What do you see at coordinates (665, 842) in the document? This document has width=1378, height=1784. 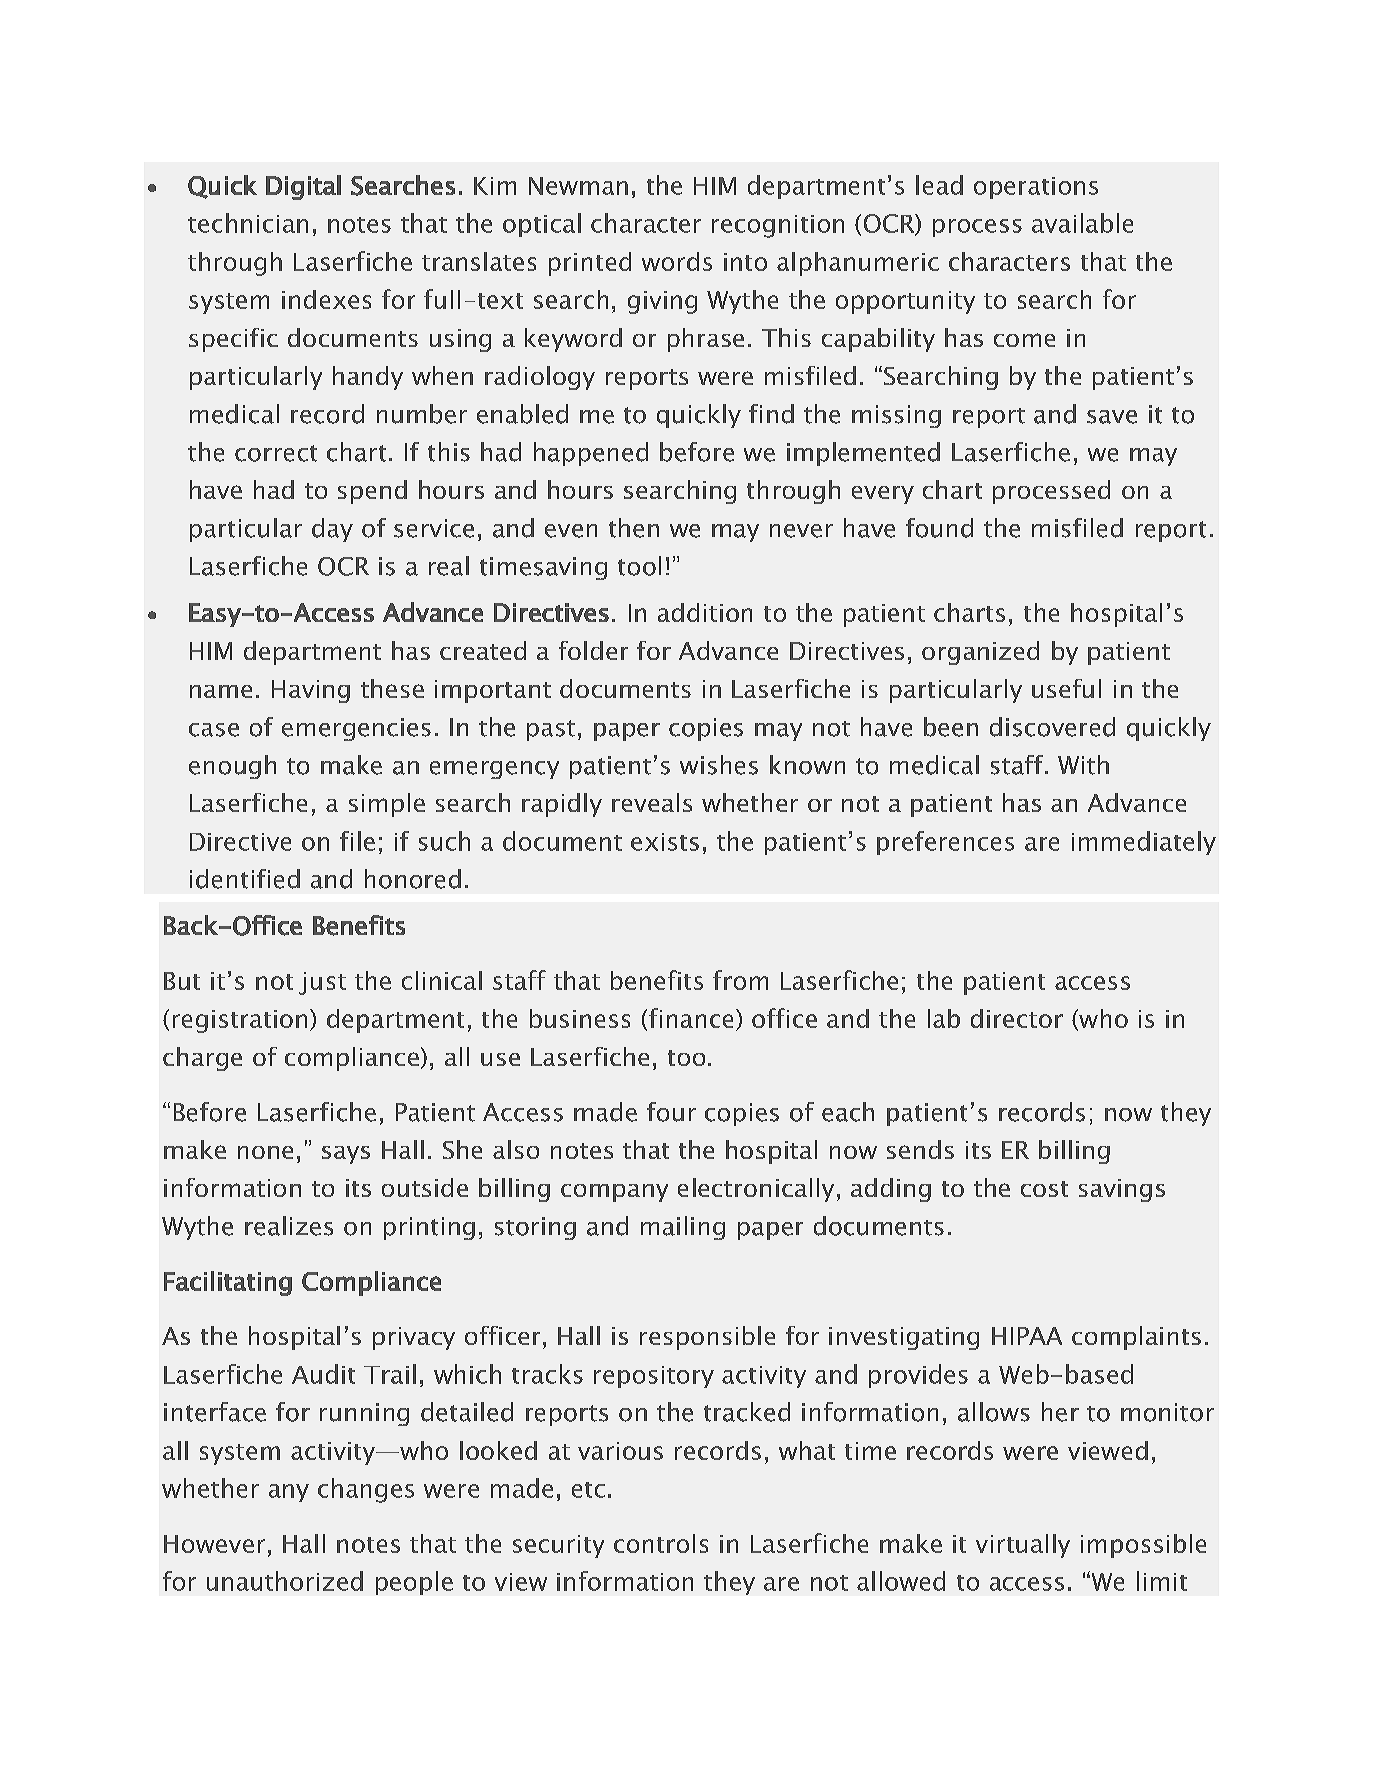 I see `exists` at bounding box center [665, 842].
